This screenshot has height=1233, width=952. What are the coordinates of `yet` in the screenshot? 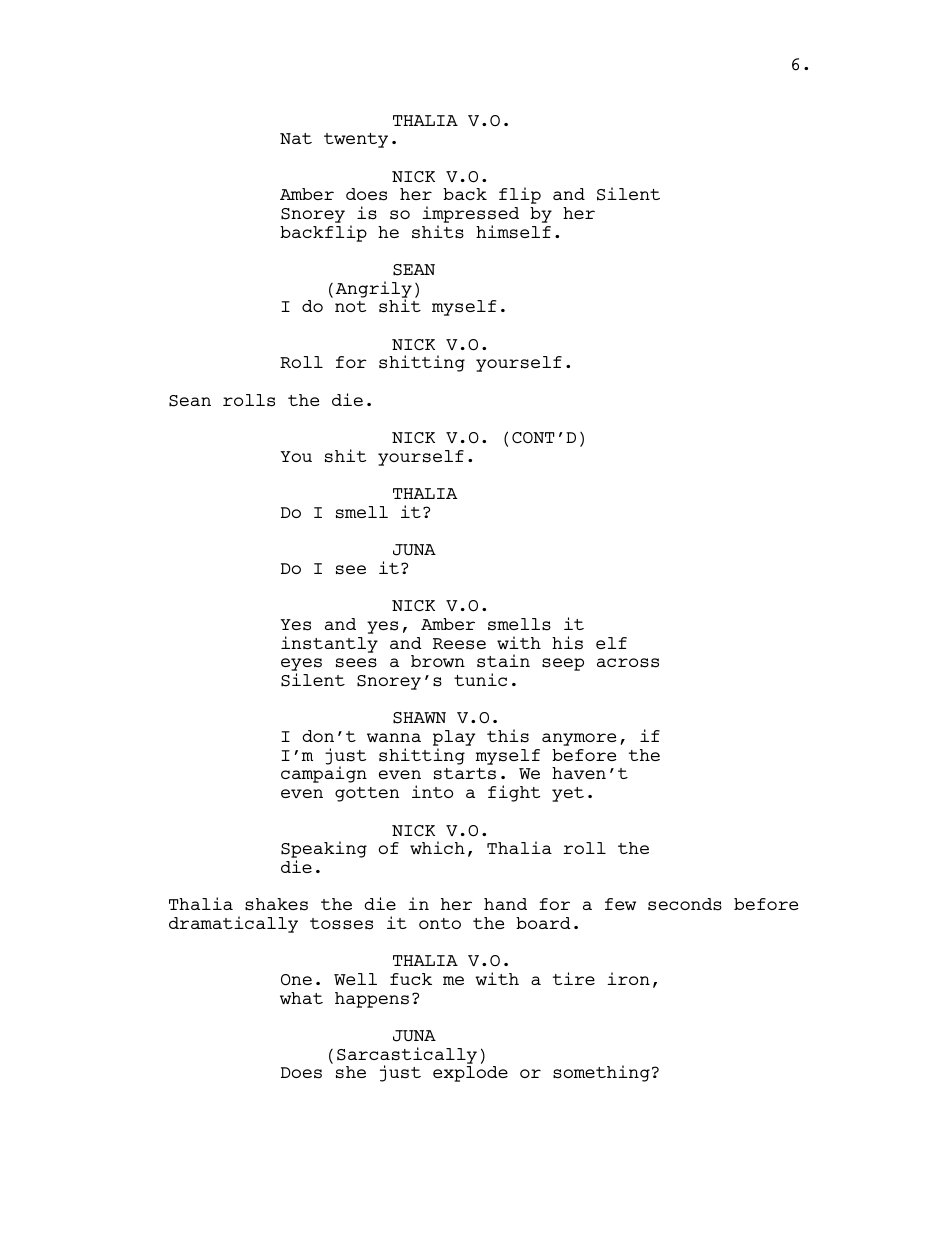 It's located at (568, 794).
